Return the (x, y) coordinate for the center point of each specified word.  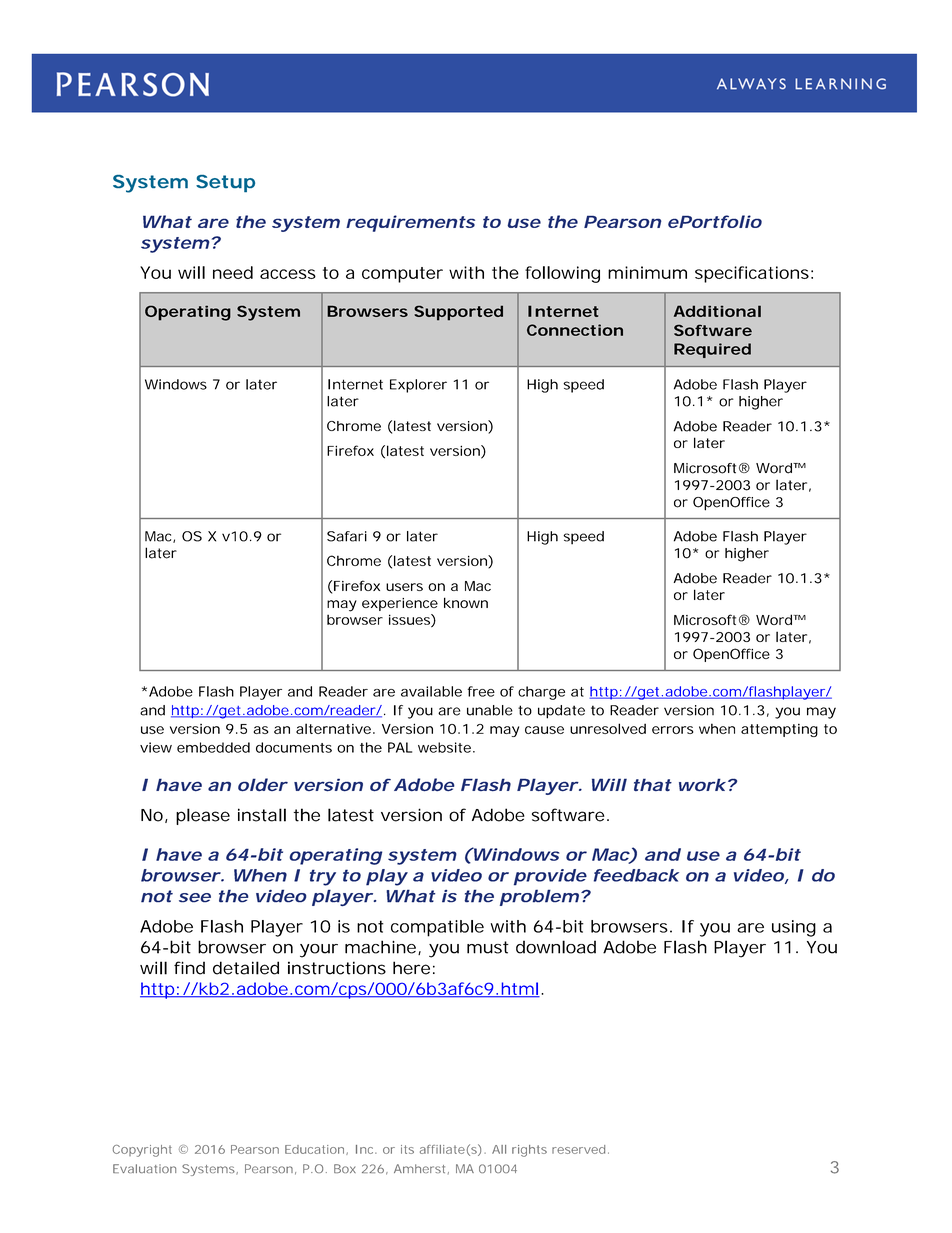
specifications (752, 274)
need (233, 272)
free (481, 691)
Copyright (142, 1151)
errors (672, 730)
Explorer (418, 386)
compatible (437, 928)
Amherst (421, 1169)
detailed (246, 968)
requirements (410, 223)
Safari (347, 536)
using (794, 928)
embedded (213, 747)
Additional (717, 311)
